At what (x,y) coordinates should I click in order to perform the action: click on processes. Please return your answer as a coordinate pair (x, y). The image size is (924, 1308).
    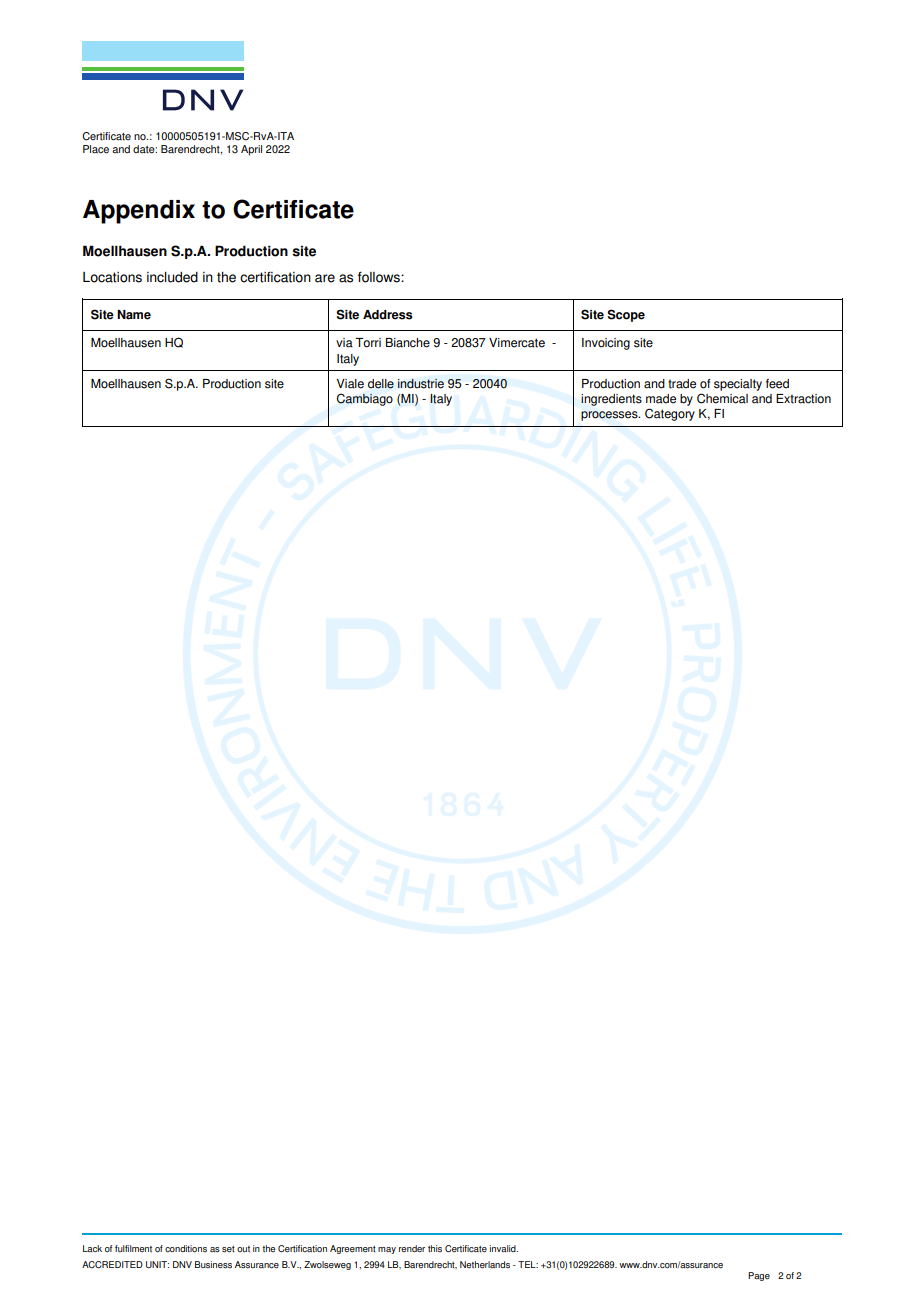
    Looking at the image, I should click on (610, 416).
